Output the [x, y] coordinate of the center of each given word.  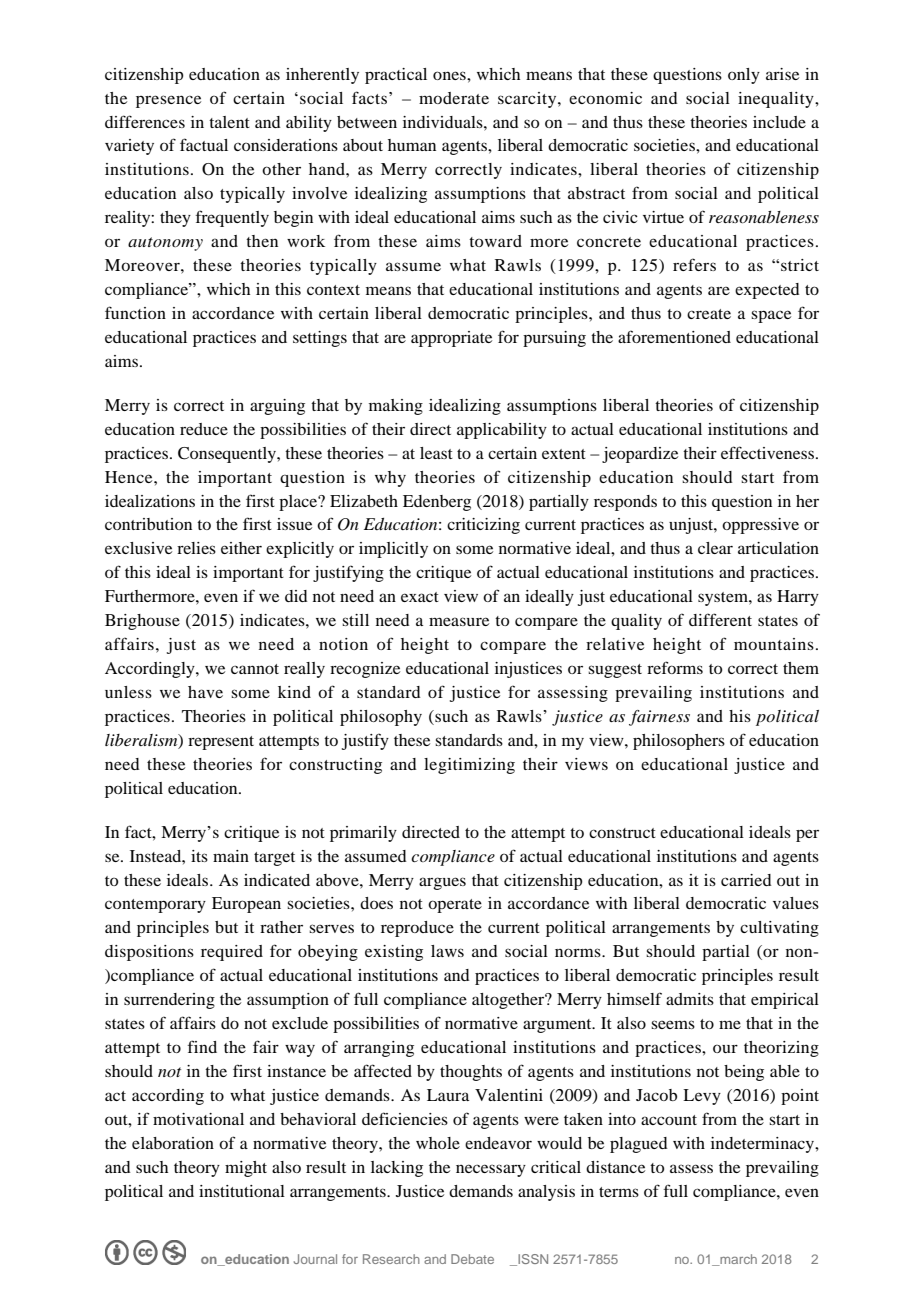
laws [447, 951]
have [205, 692]
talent [229, 122]
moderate [454, 98]
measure [459, 621]
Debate [472, 1259]
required [232, 953]
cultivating [779, 929]
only [744, 76]
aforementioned [674, 336]
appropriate [451, 339]
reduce [204, 429]
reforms [675, 667]
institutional [242, 1191]
